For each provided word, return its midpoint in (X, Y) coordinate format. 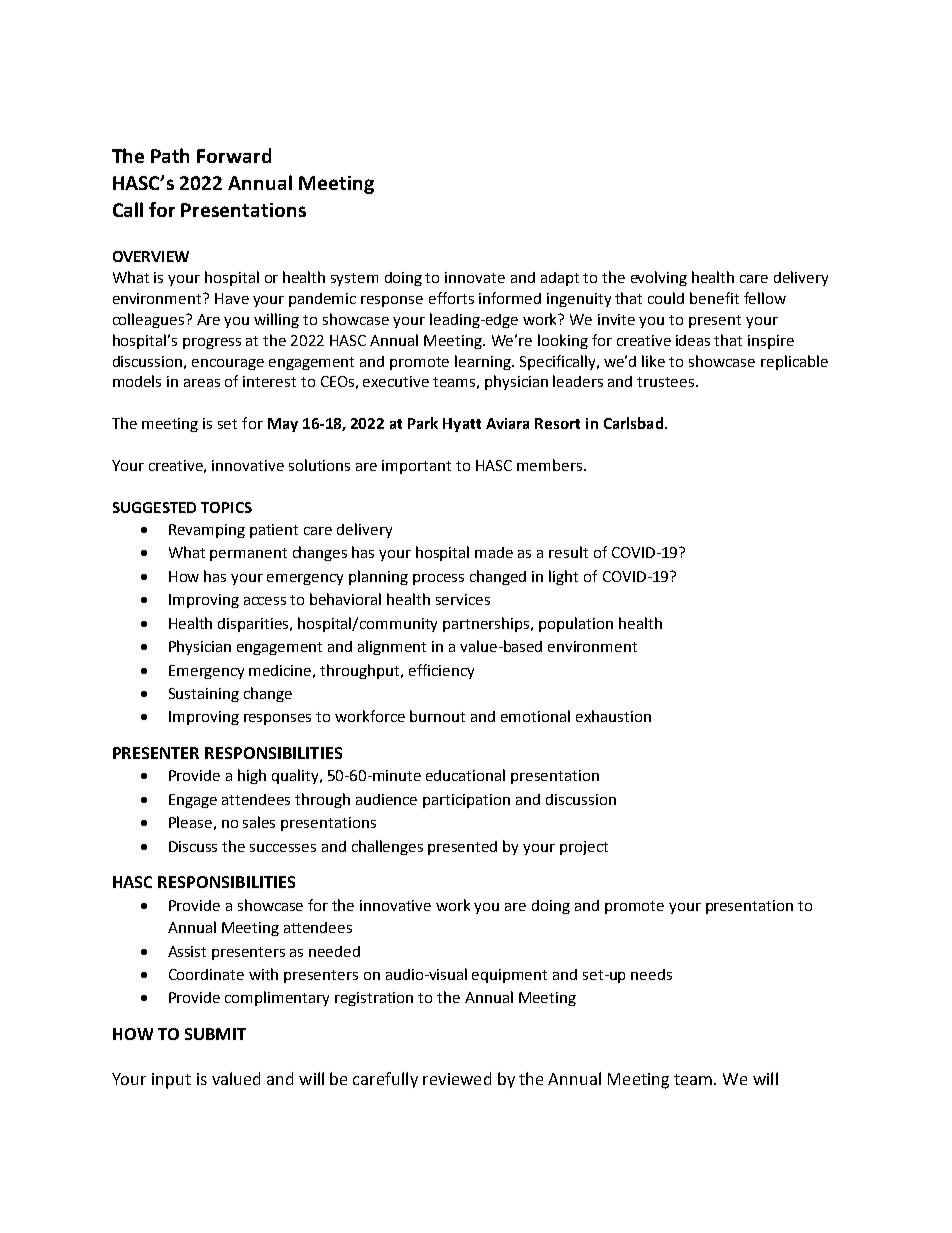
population (576, 624)
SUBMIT (215, 1034)
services (463, 599)
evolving (659, 278)
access (265, 601)
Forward (234, 155)
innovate (475, 277)
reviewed (457, 1078)
